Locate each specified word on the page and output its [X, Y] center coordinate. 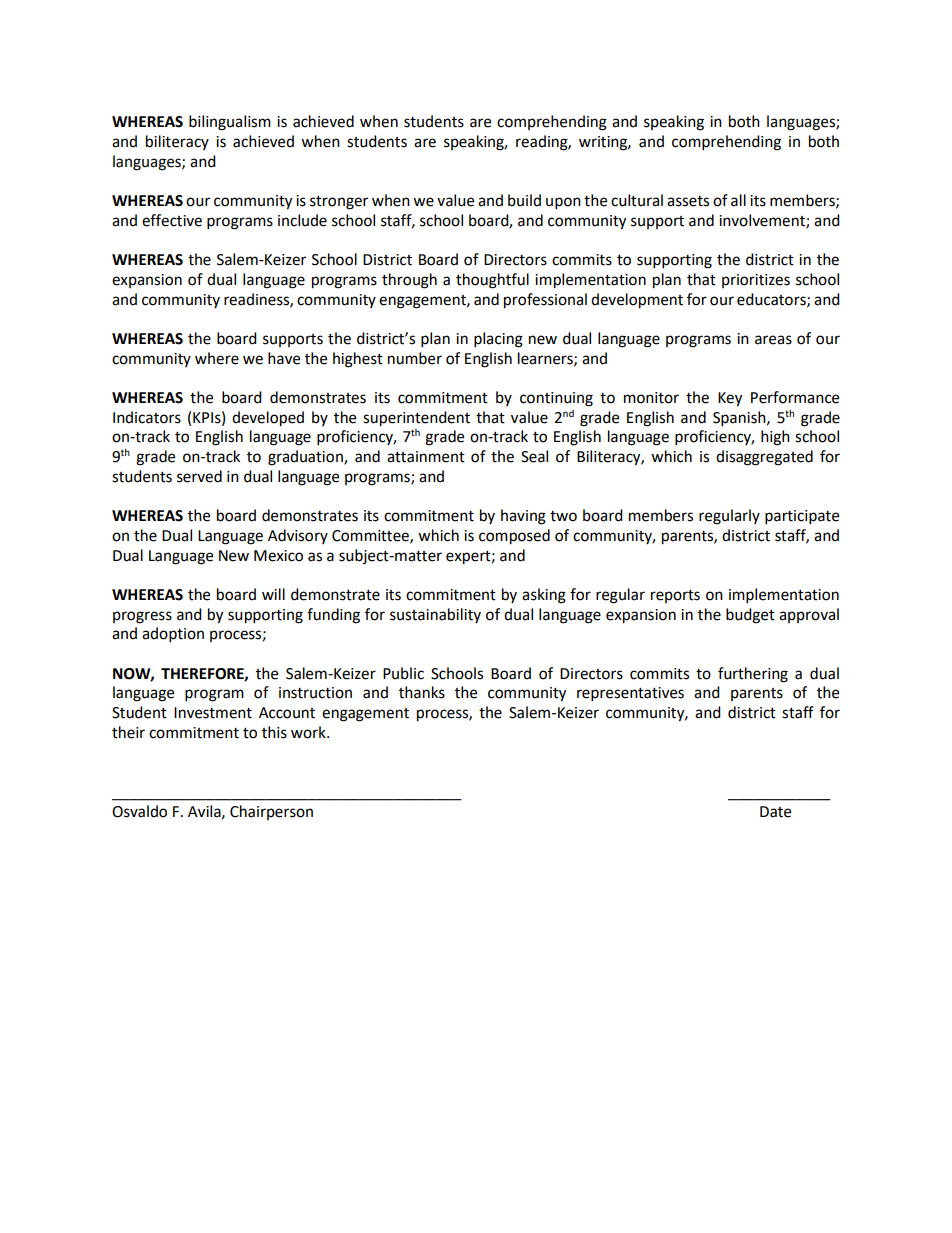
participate [802, 517]
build [524, 200]
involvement [763, 221]
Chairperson [271, 812]
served [199, 476]
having [523, 517]
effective [172, 220]
